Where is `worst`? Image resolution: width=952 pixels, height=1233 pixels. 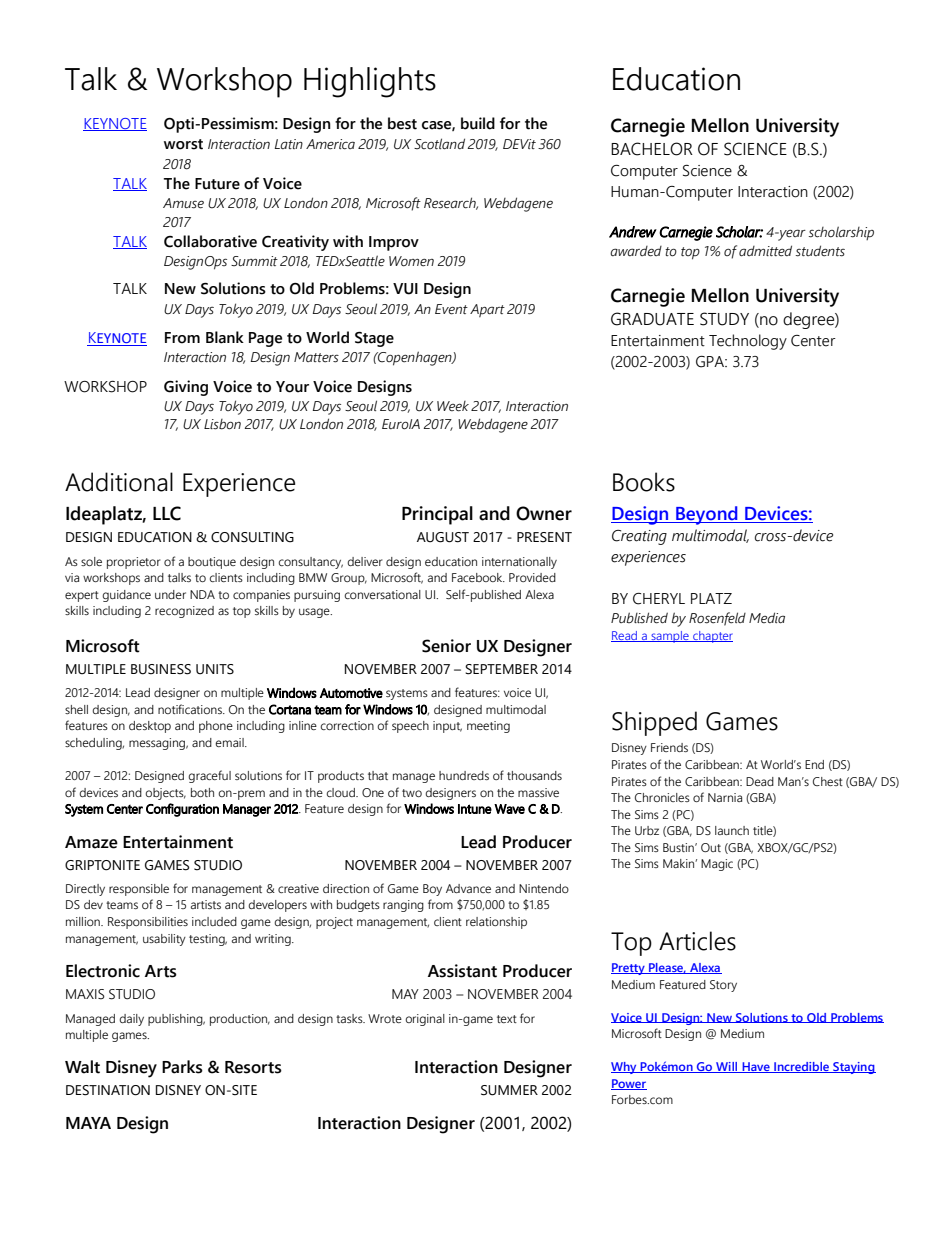
worst is located at coordinates (183, 144).
